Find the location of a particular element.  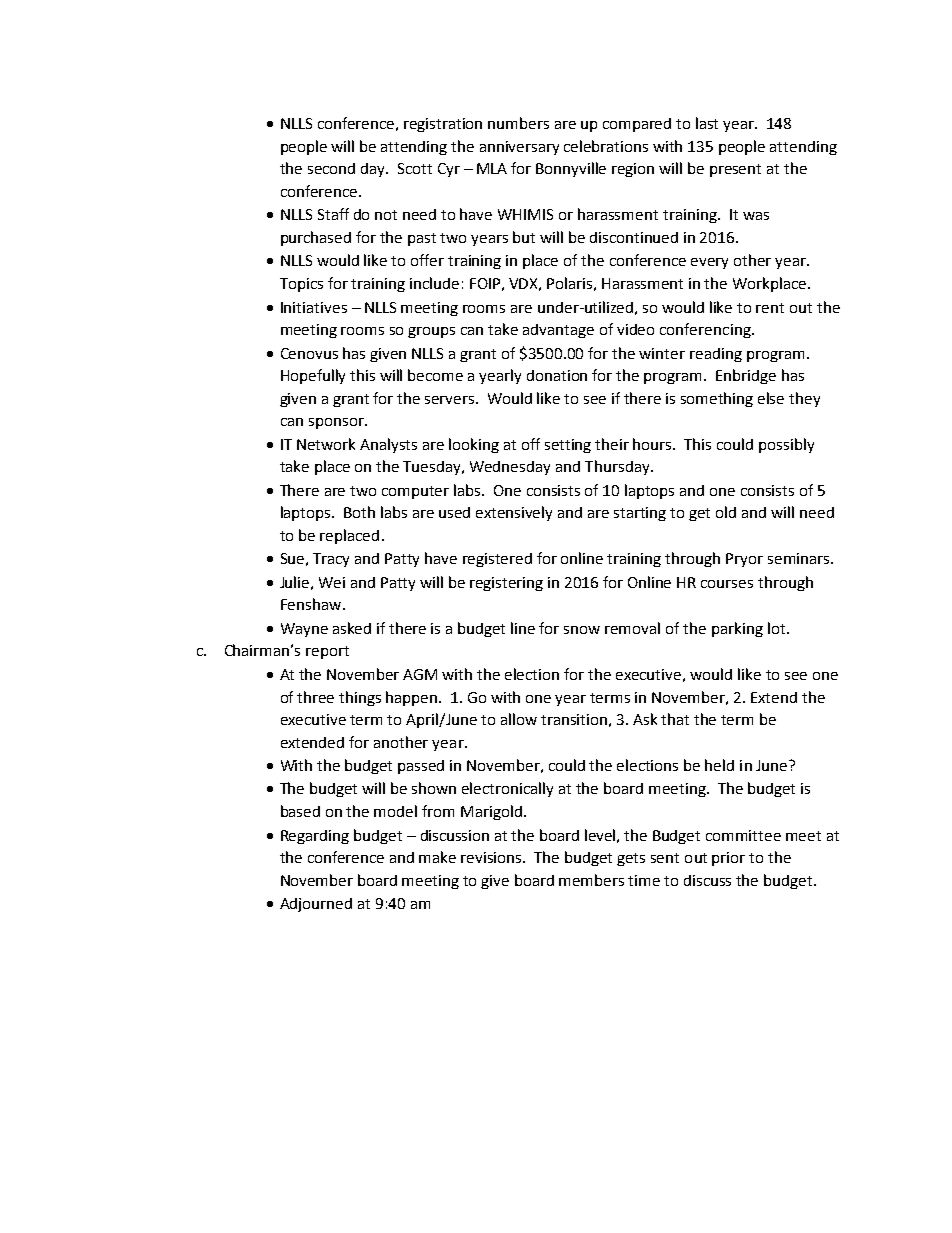

parking is located at coordinates (737, 629).
